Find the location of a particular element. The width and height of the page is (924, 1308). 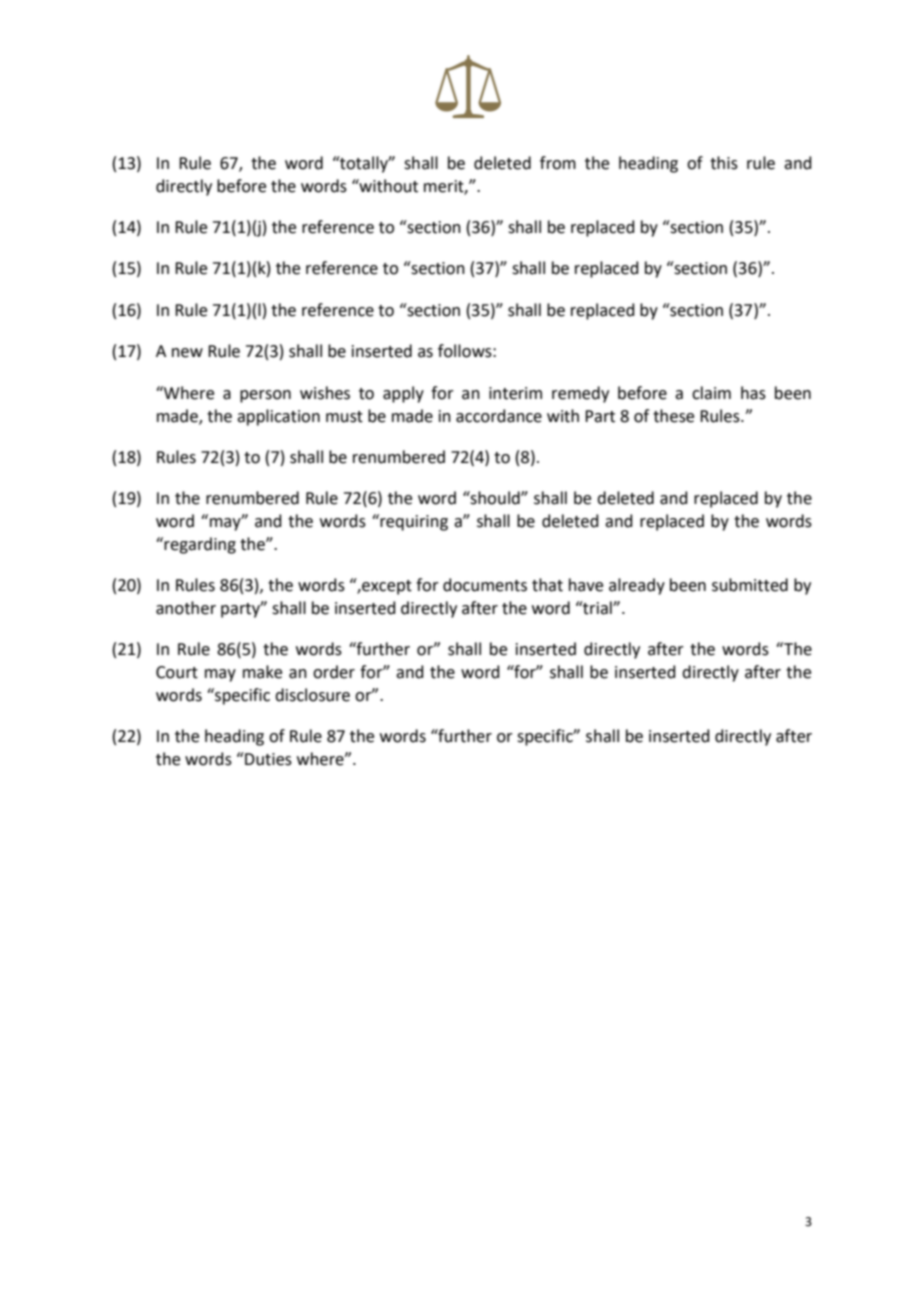

regarding is located at coordinates (199, 545).
